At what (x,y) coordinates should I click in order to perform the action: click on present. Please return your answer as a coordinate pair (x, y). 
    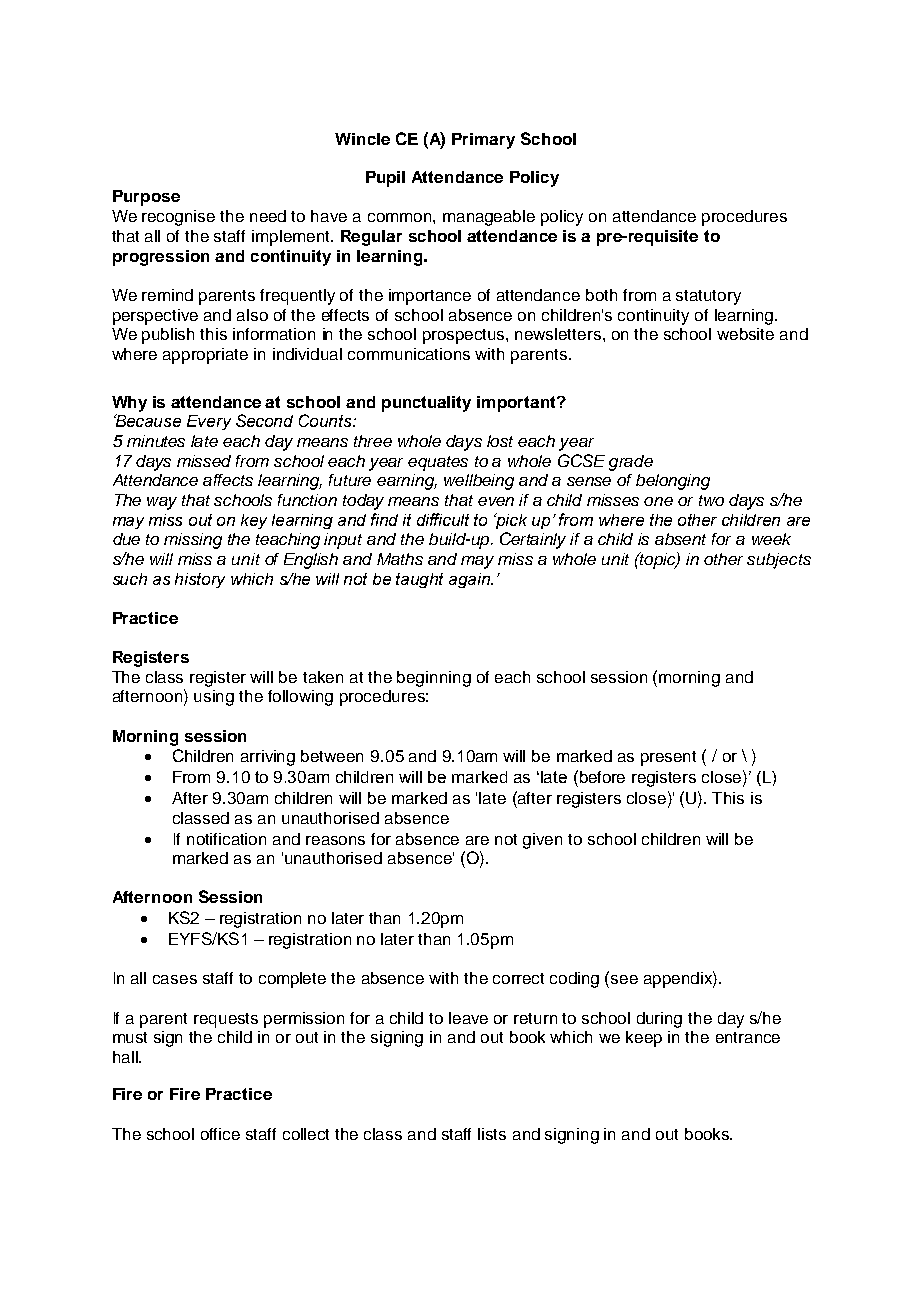
    Looking at the image, I should click on (668, 758).
